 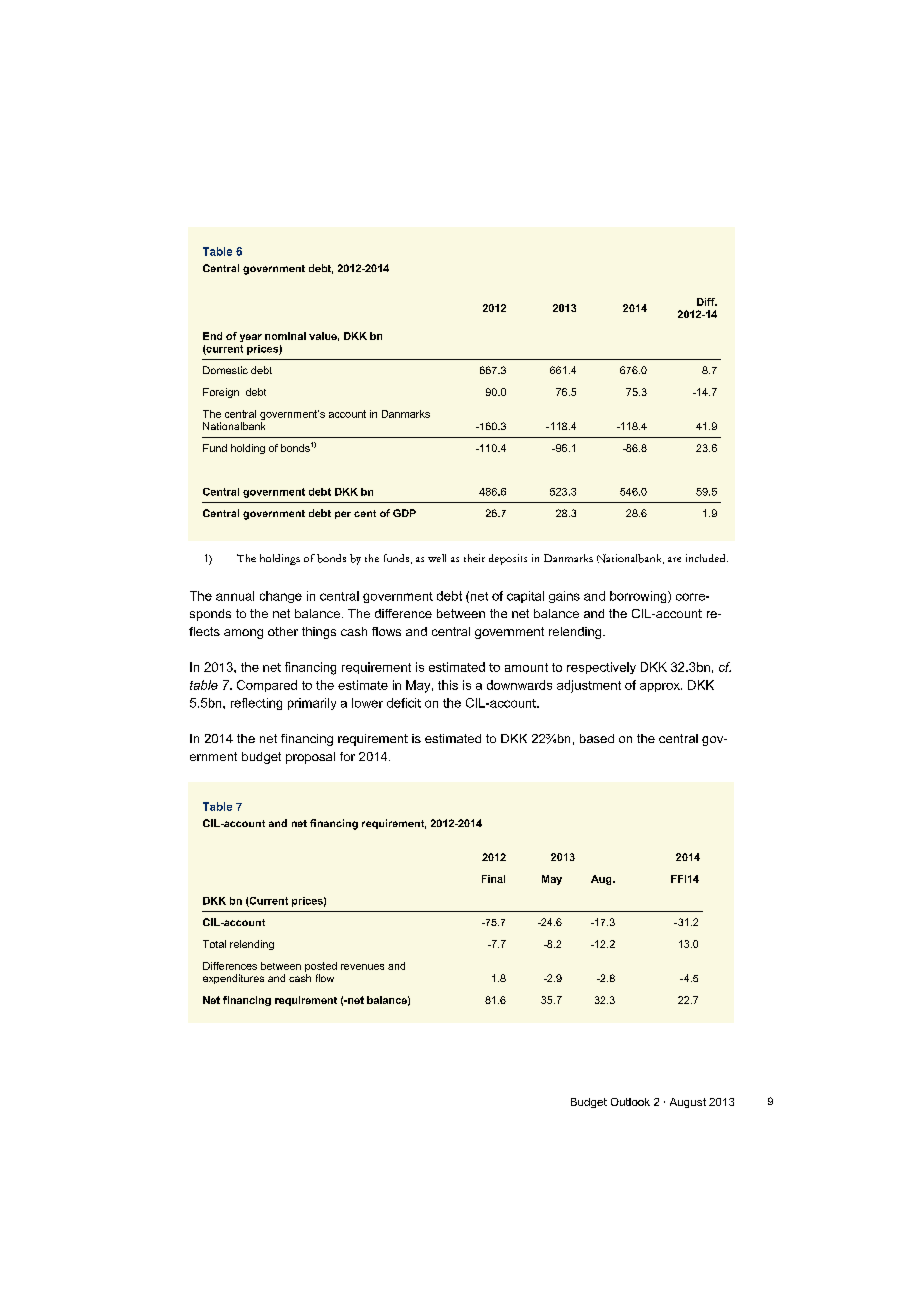 I want to click on proposal, so click(x=310, y=758).
